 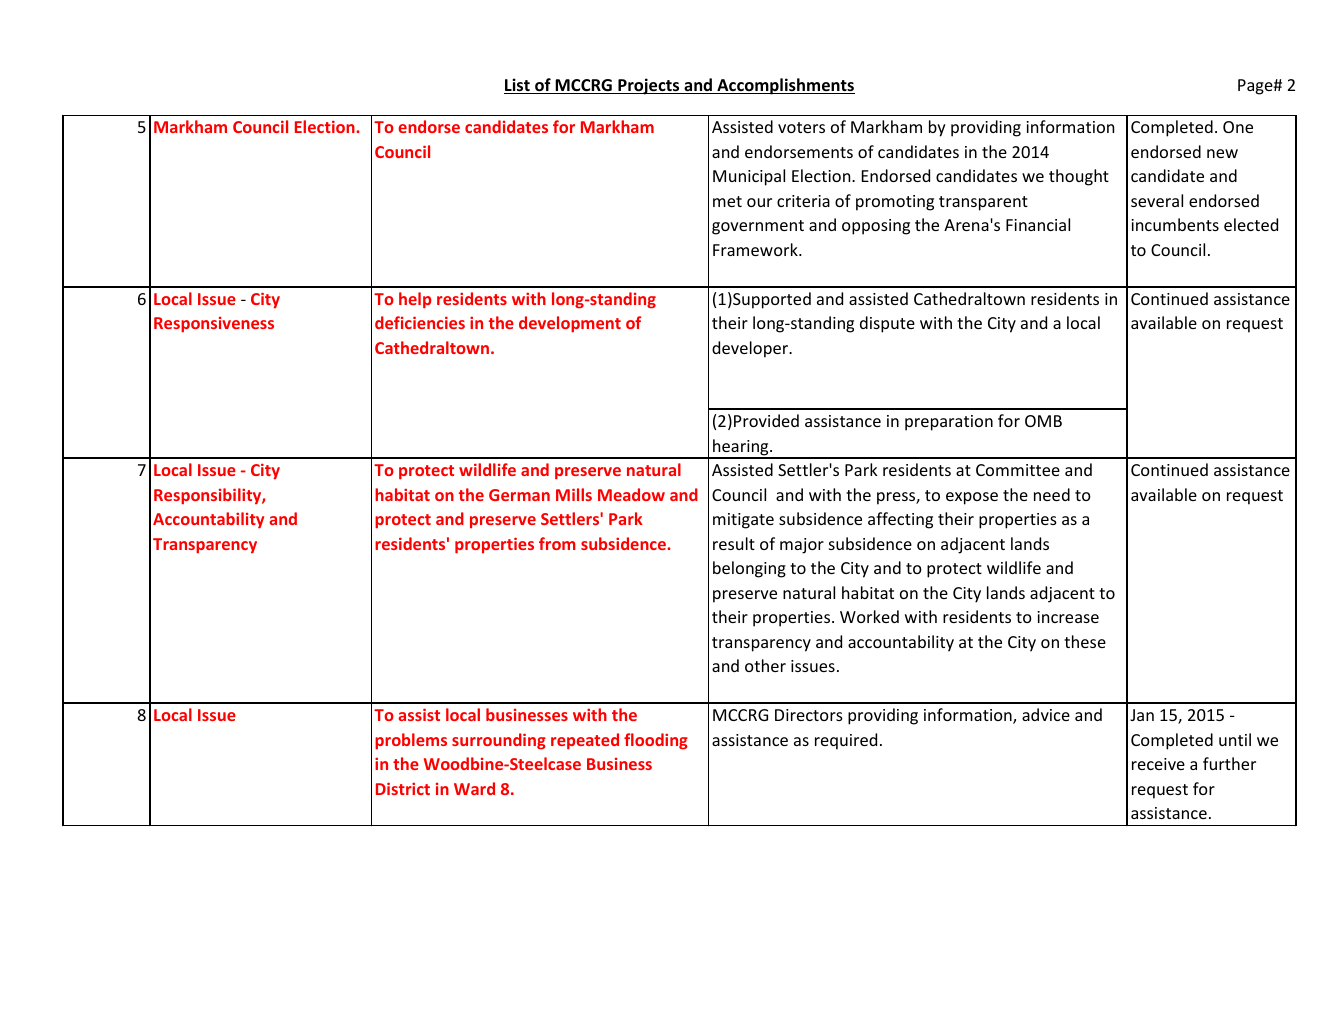 I want to click on hearing, so click(x=741, y=448).
